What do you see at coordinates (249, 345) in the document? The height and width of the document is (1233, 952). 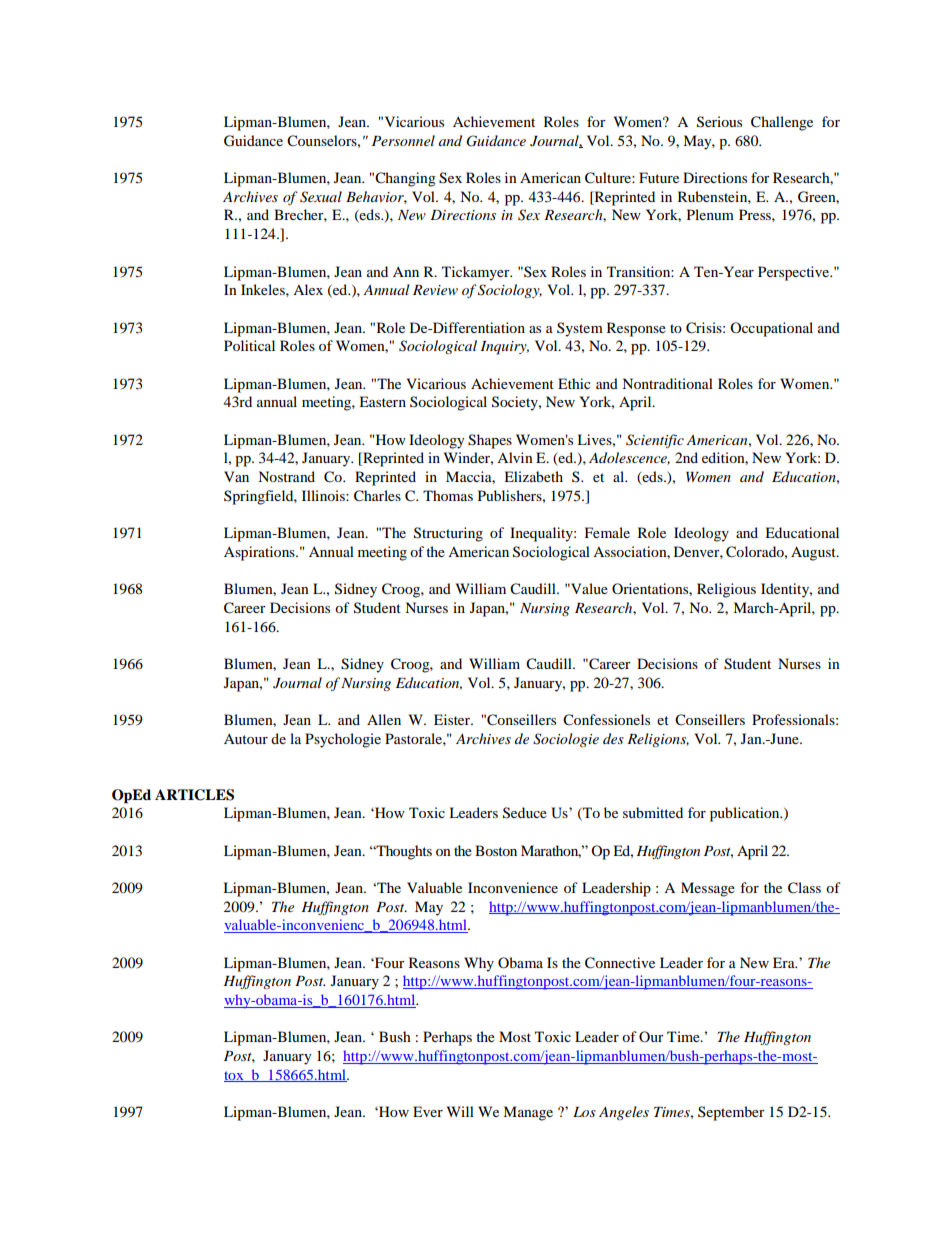 I see `Political` at bounding box center [249, 345].
